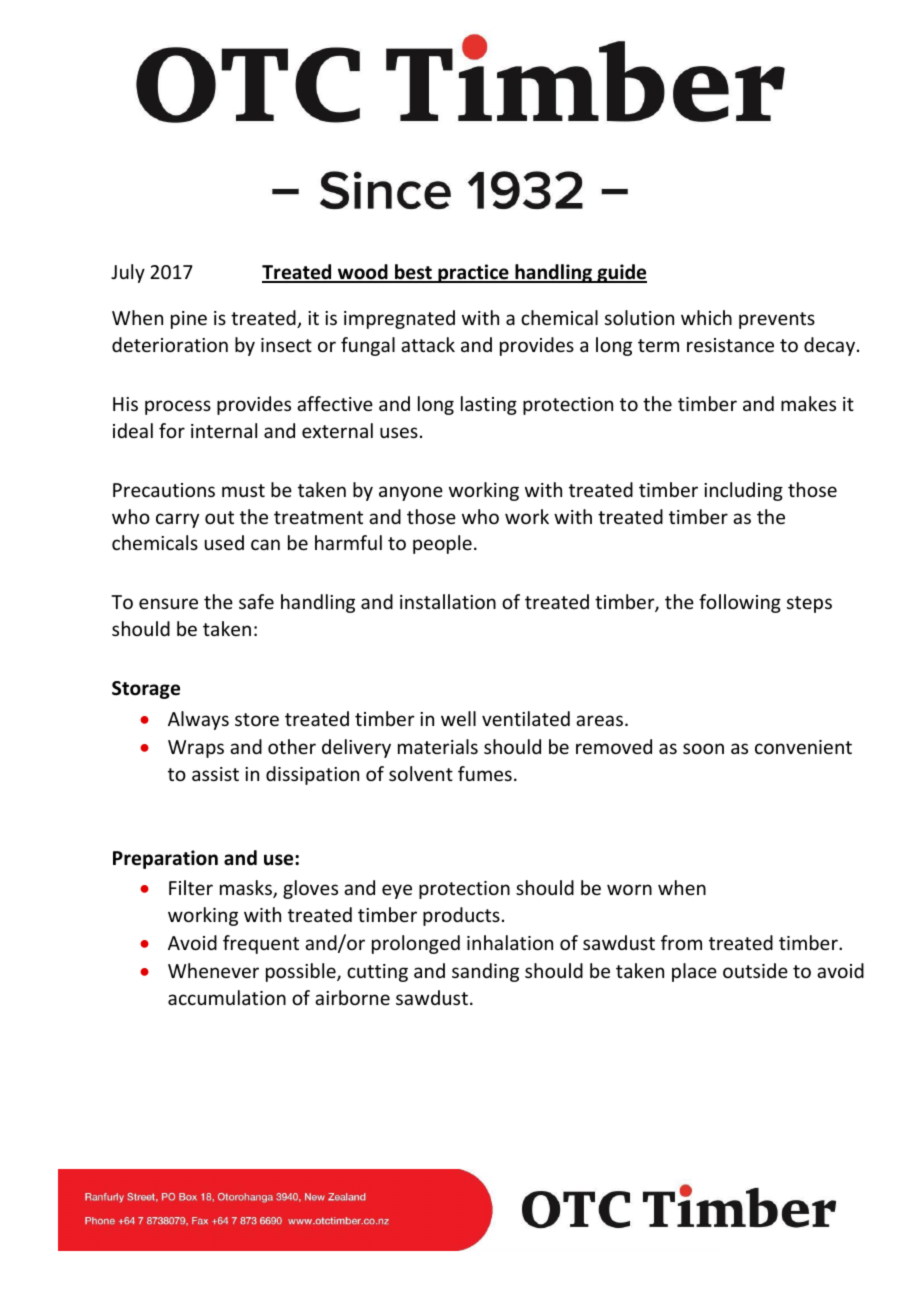  Describe the element at coordinates (442, 544) in the document. I see `people` at that location.
